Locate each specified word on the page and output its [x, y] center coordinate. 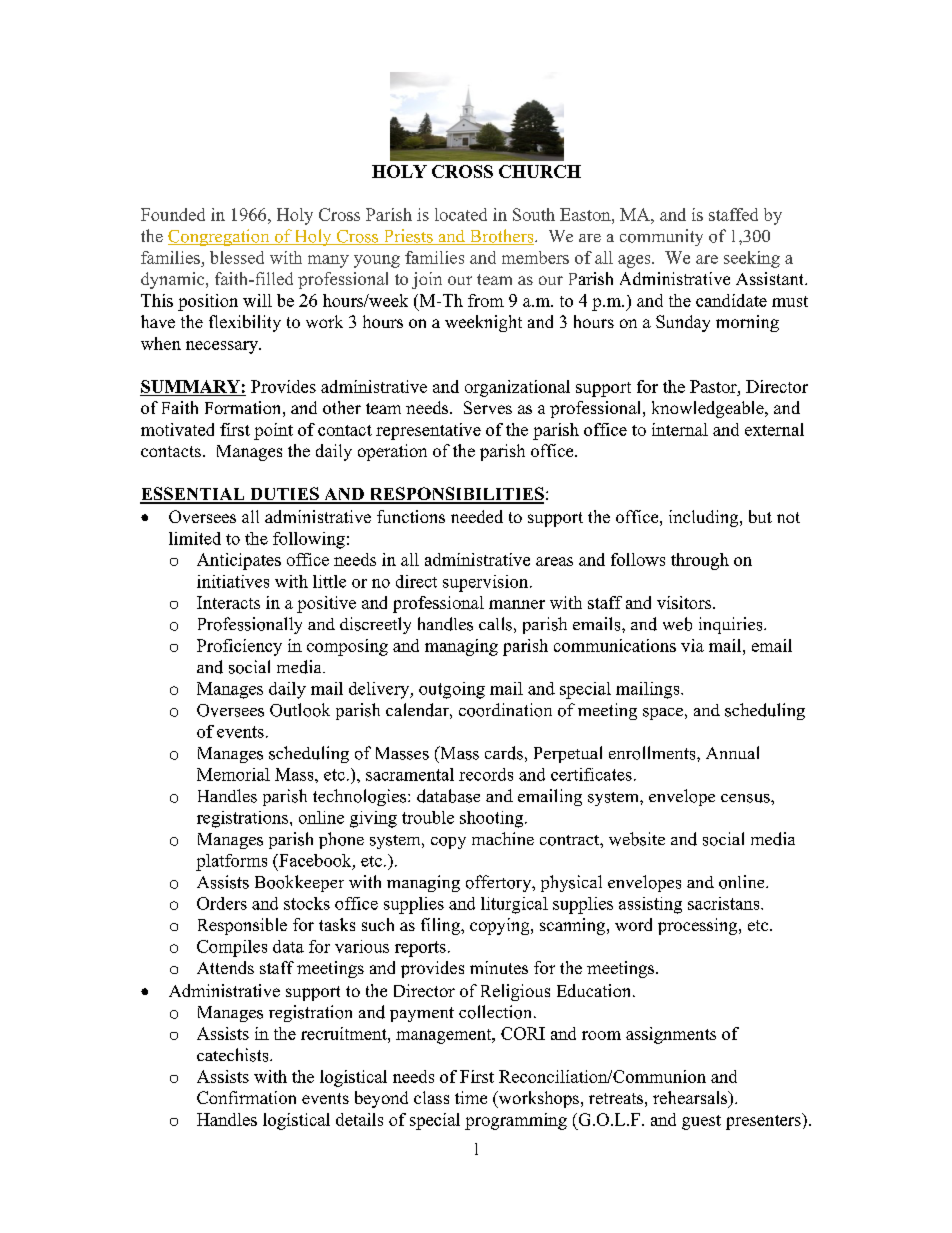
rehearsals [691, 1099]
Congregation [220, 237]
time [471, 1097]
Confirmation [246, 1097]
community [661, 237]
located [461, 214]
